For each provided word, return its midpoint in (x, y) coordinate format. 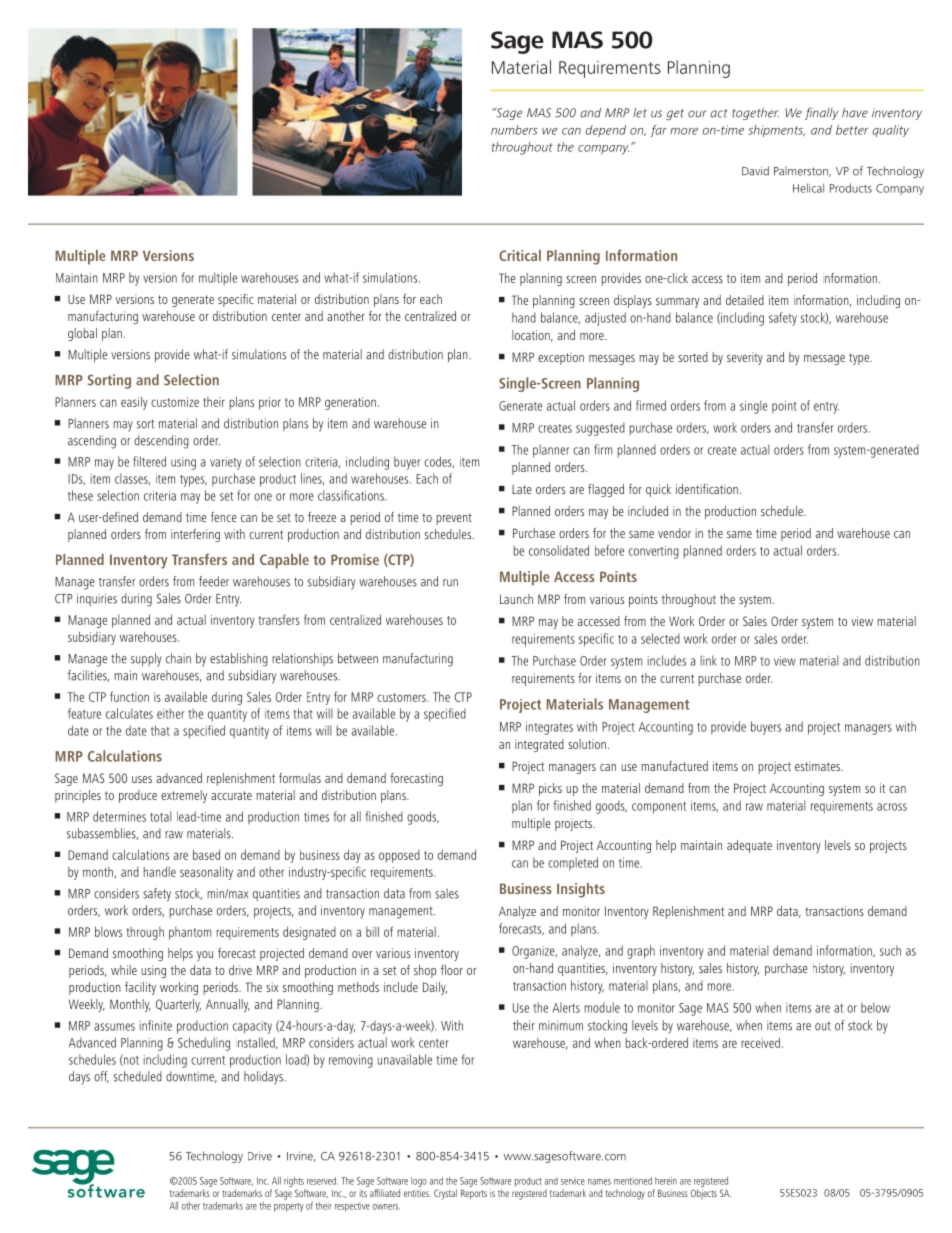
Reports (474, 1194)
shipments (776, 131)
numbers (514, 130)
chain (178, 658)
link (709, 660)
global (82, 334)
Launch (516, 599)
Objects (704, 1194)
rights (294, 1182)
